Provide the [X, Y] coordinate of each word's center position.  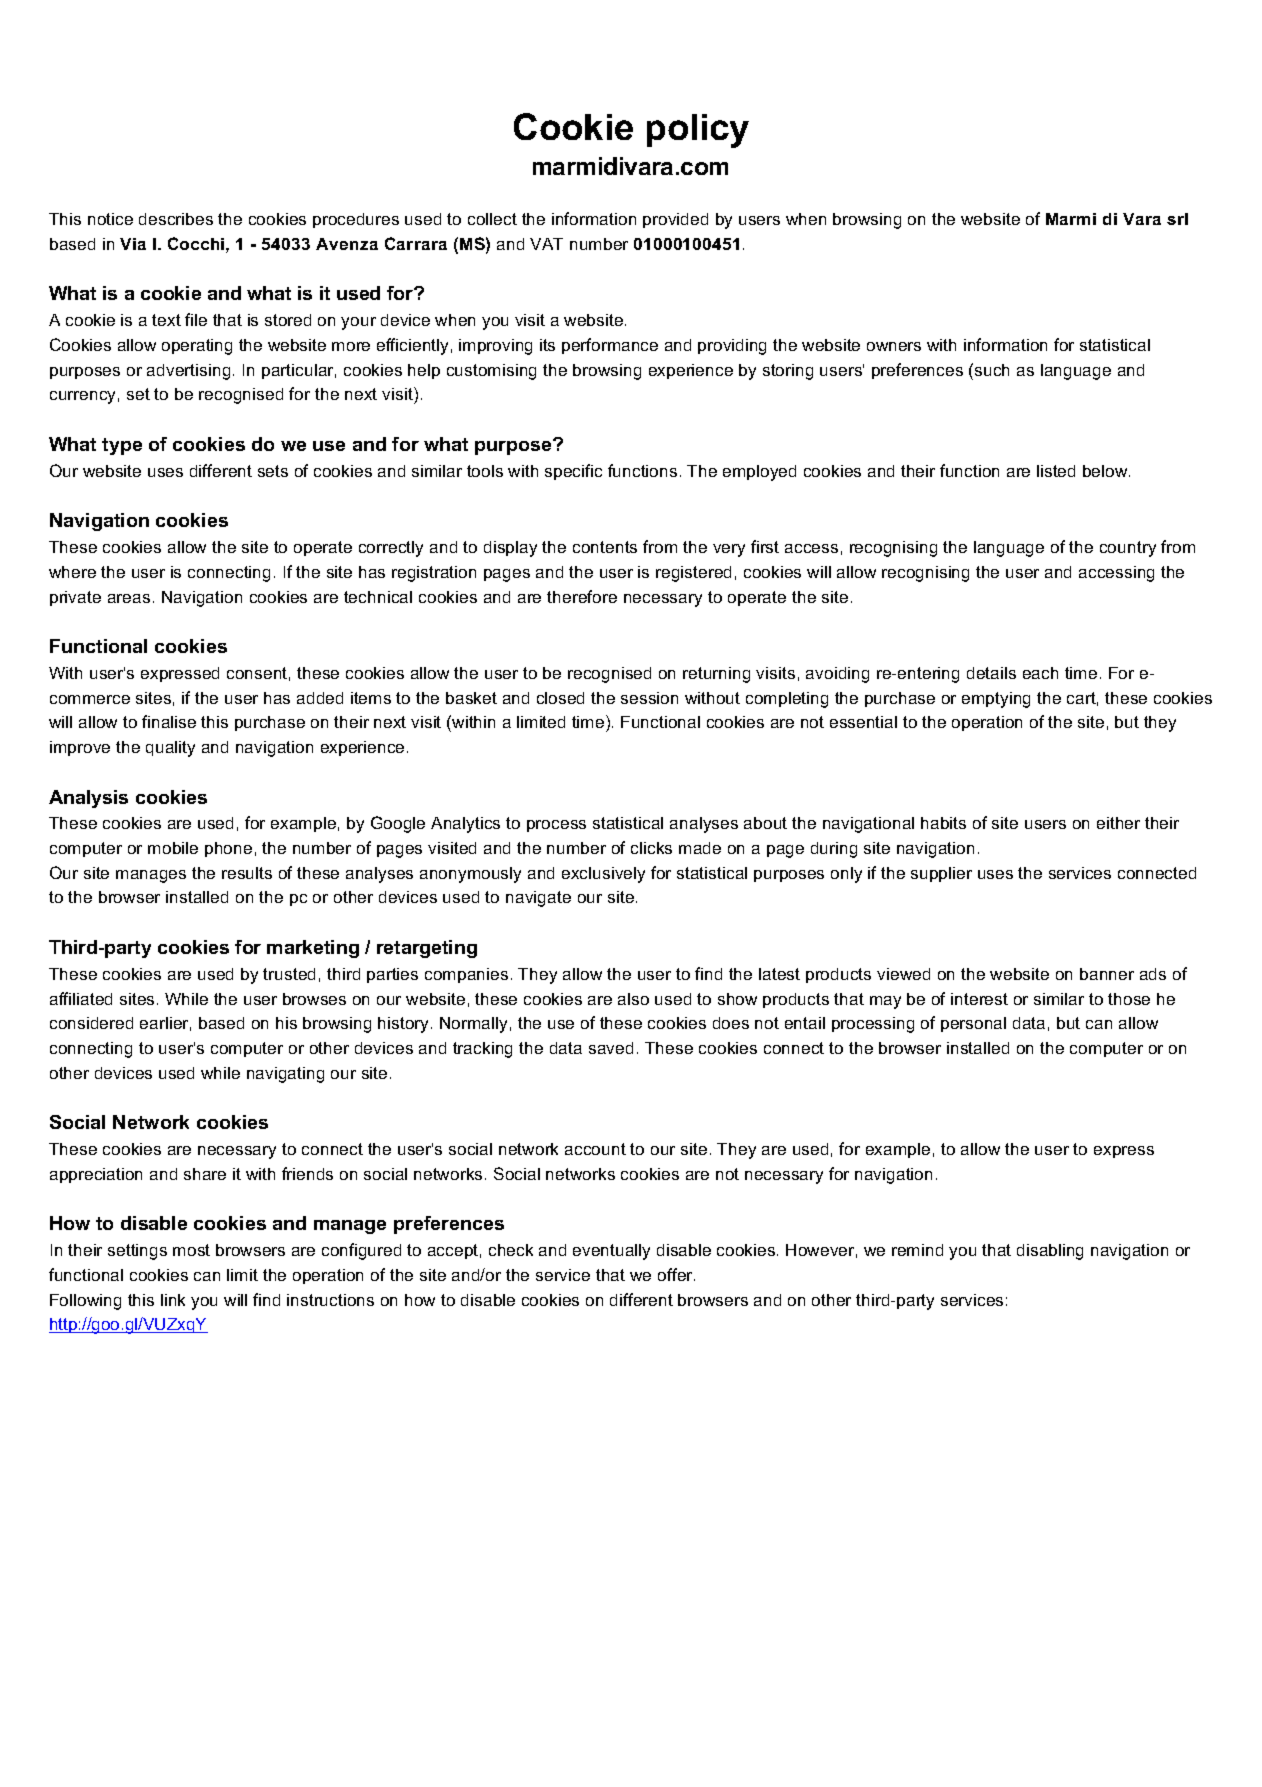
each [1040, 673]
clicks [651, 848]
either [1118, 823]
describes [176, 219]
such [992, 370]
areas [129, 598]
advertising [188, 372]
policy [698, 131]
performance [610, 346]
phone [228, 849]
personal [973, 1024]
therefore [582, 596]
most [191, 1250]
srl [1177, 219]
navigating [285, 1075]
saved [611, 1048]
